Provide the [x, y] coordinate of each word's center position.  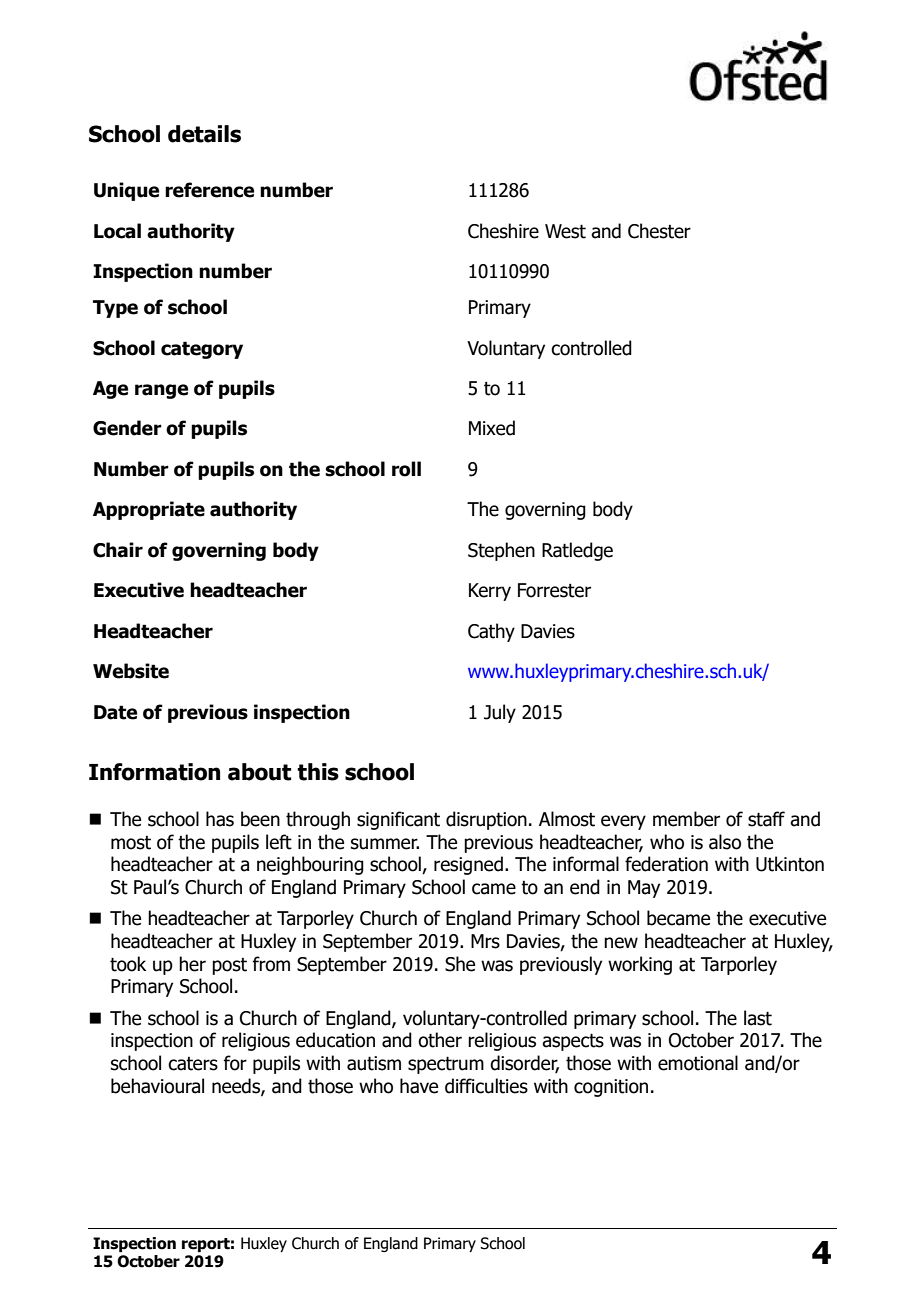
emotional [698, 1063]
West [565, 231]
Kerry [490, 592]
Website [131, 671]
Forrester [554, 590]
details [204, 134]
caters [193, 1064]
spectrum [446, 1065]
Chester [659, 231]
